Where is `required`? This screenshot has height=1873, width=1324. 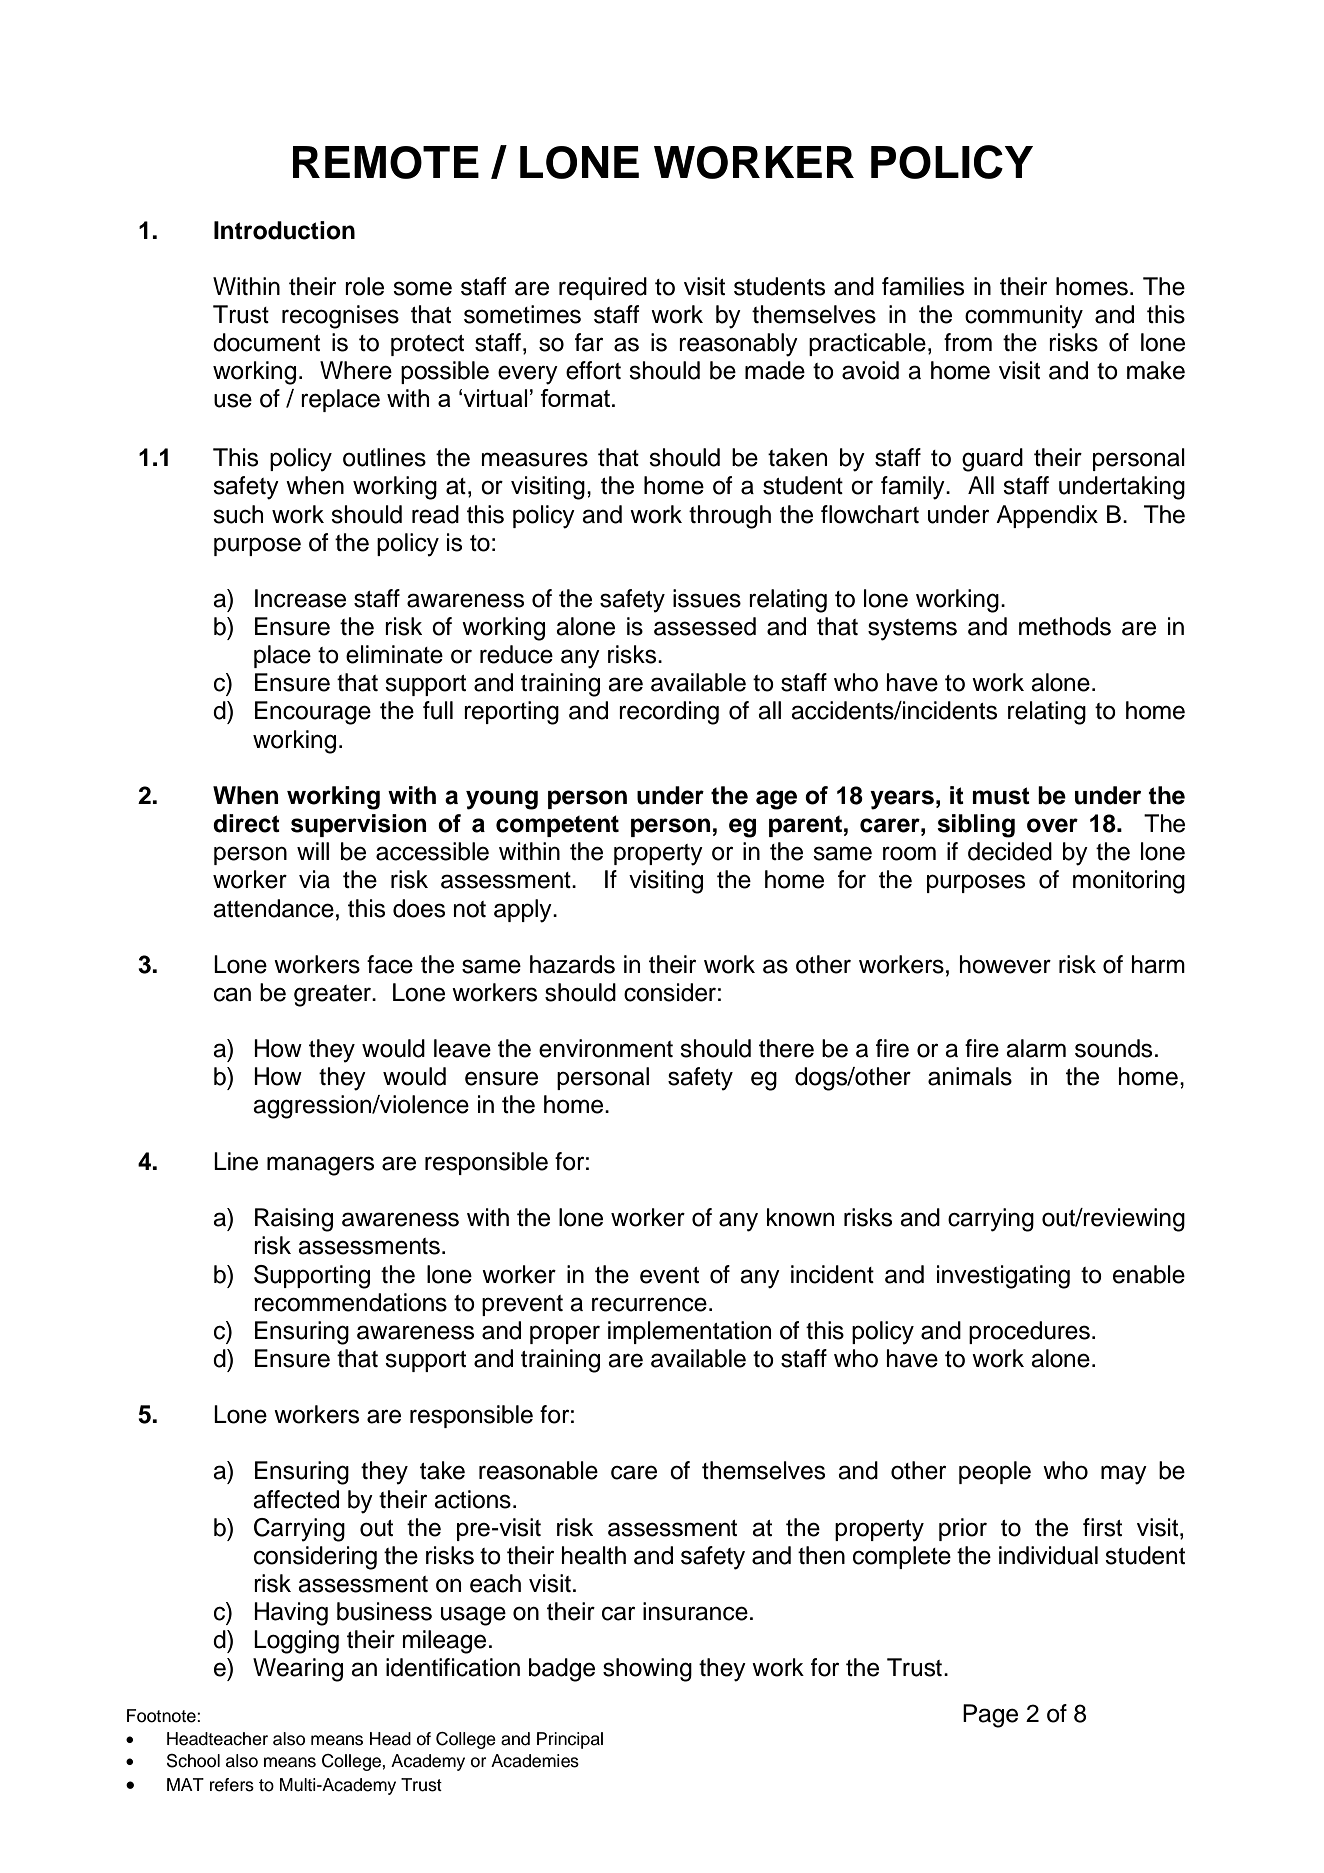 required is located at coordinates (603, 288).
